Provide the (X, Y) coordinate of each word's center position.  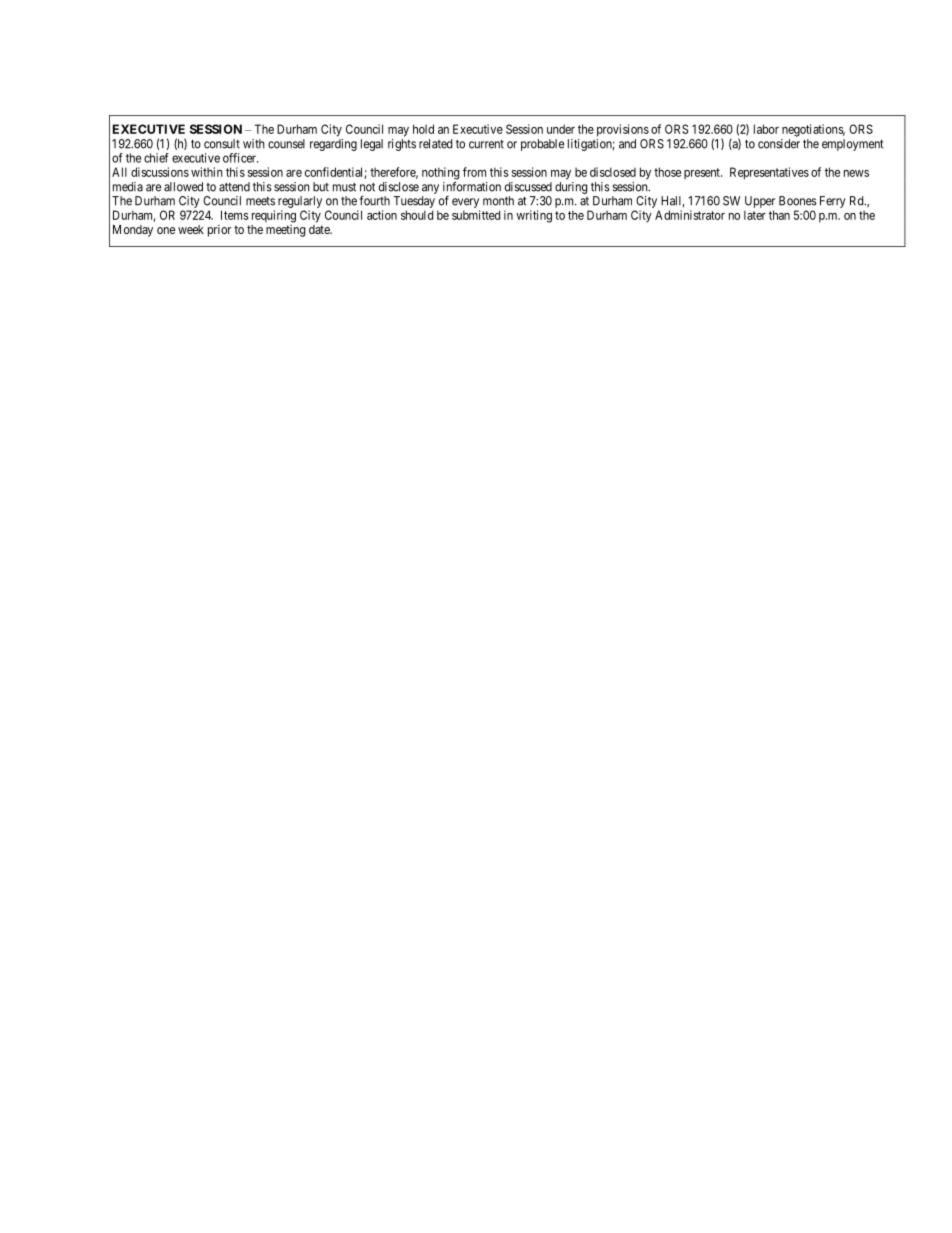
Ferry (833, 202)
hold (423, 129)
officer (241, 158)
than (779, 215)
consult (222, 144)
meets (260, 201)
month (498, 201)
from (474, 172)
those (667, 172)
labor (766, 129)
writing (534, 216)
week (191, 229)
